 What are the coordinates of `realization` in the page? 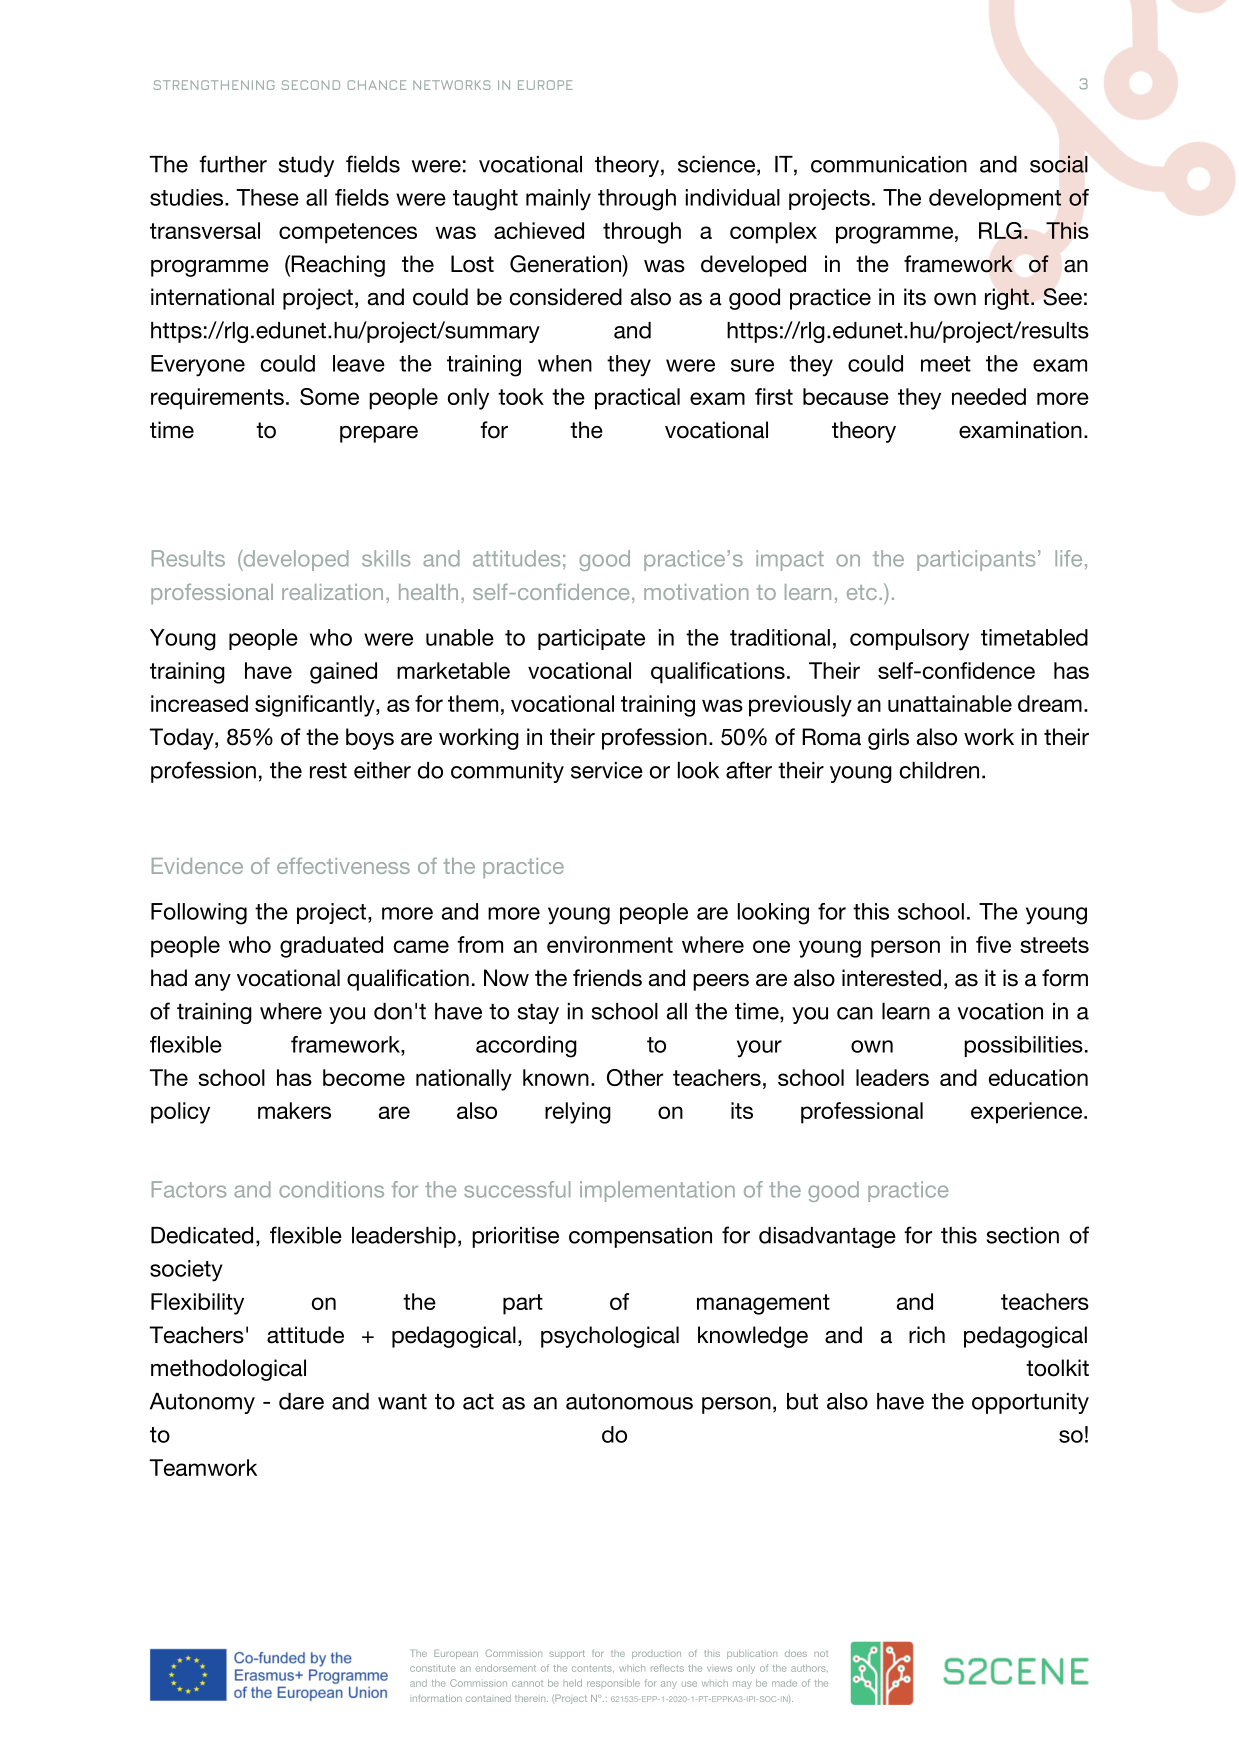 It's located at (332, 592).
